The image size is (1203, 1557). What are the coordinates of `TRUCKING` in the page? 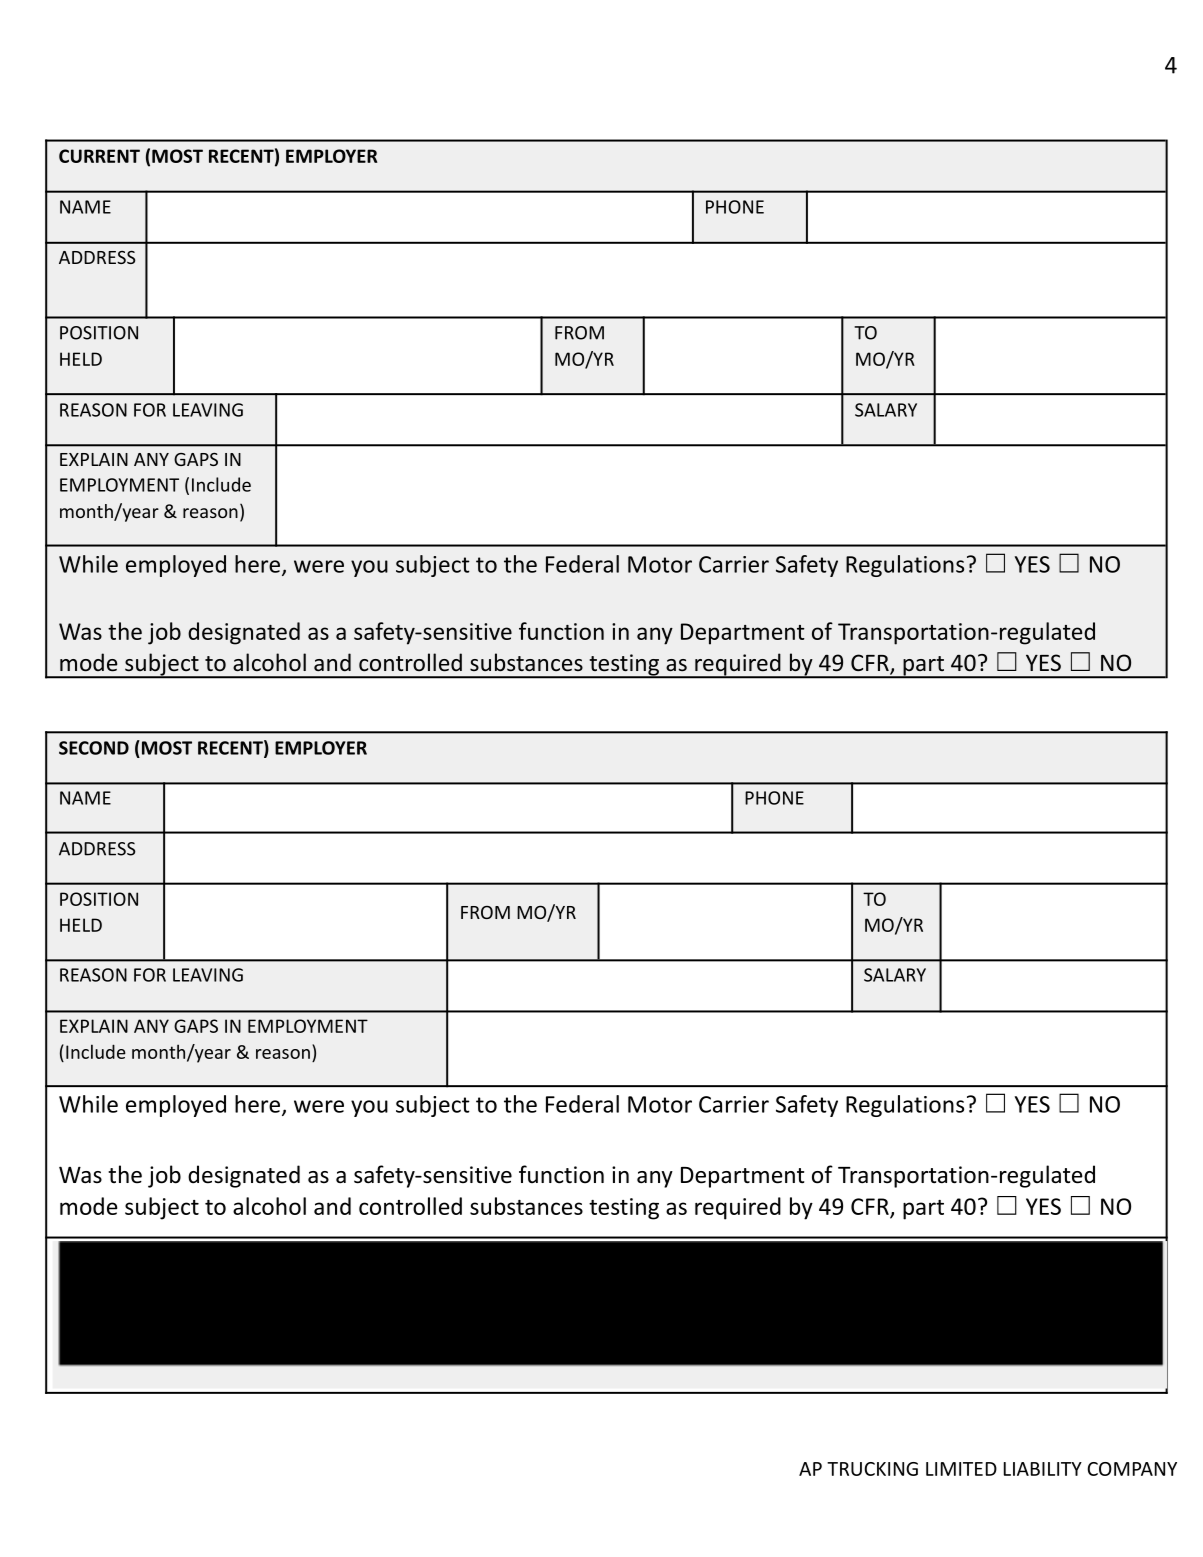 It's located at (872, 1469).
